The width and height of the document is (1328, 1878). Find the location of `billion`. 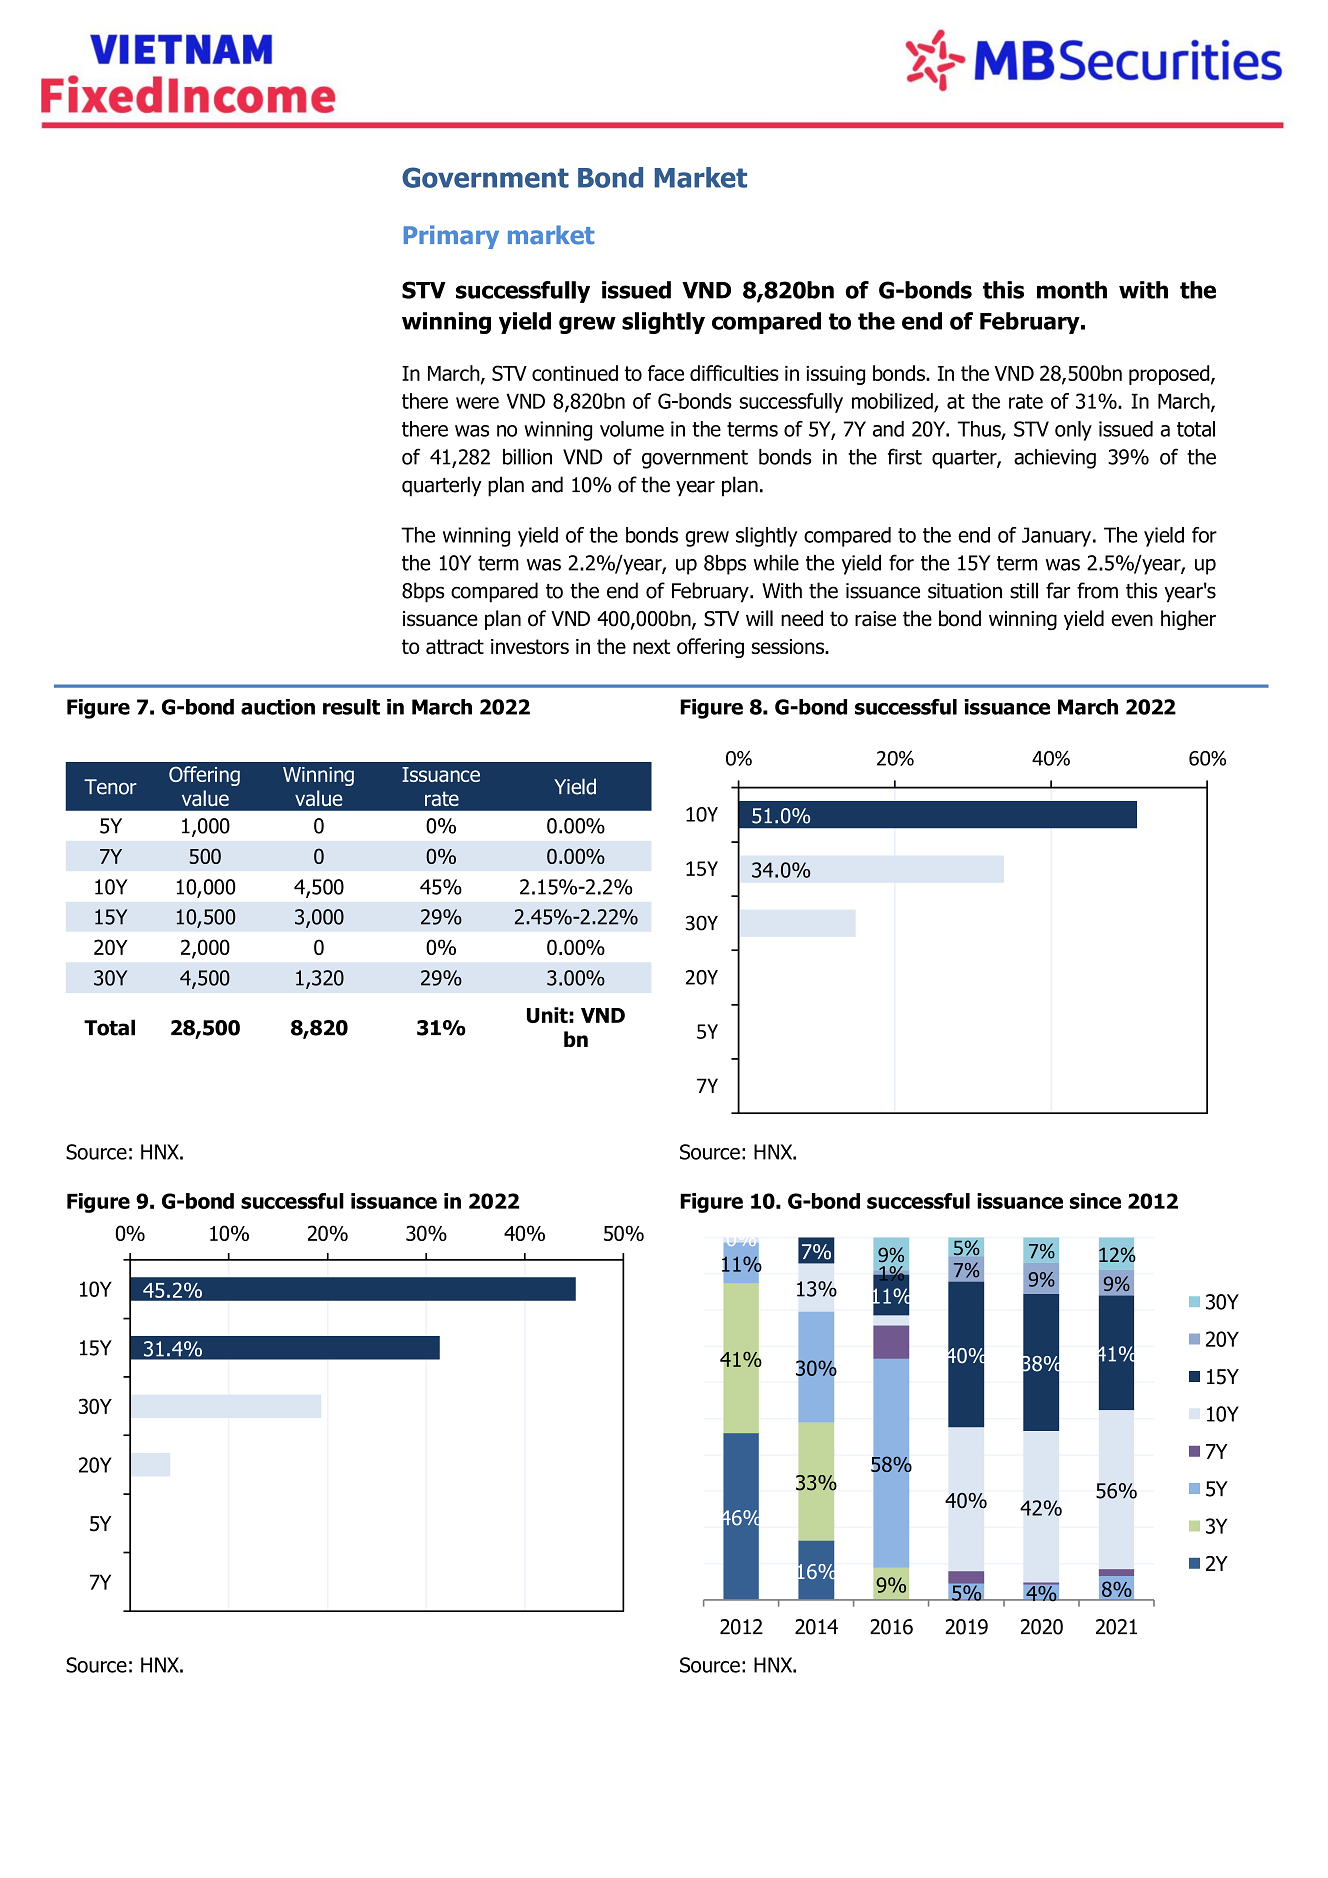

billion is located at coordinates (527, 456).
